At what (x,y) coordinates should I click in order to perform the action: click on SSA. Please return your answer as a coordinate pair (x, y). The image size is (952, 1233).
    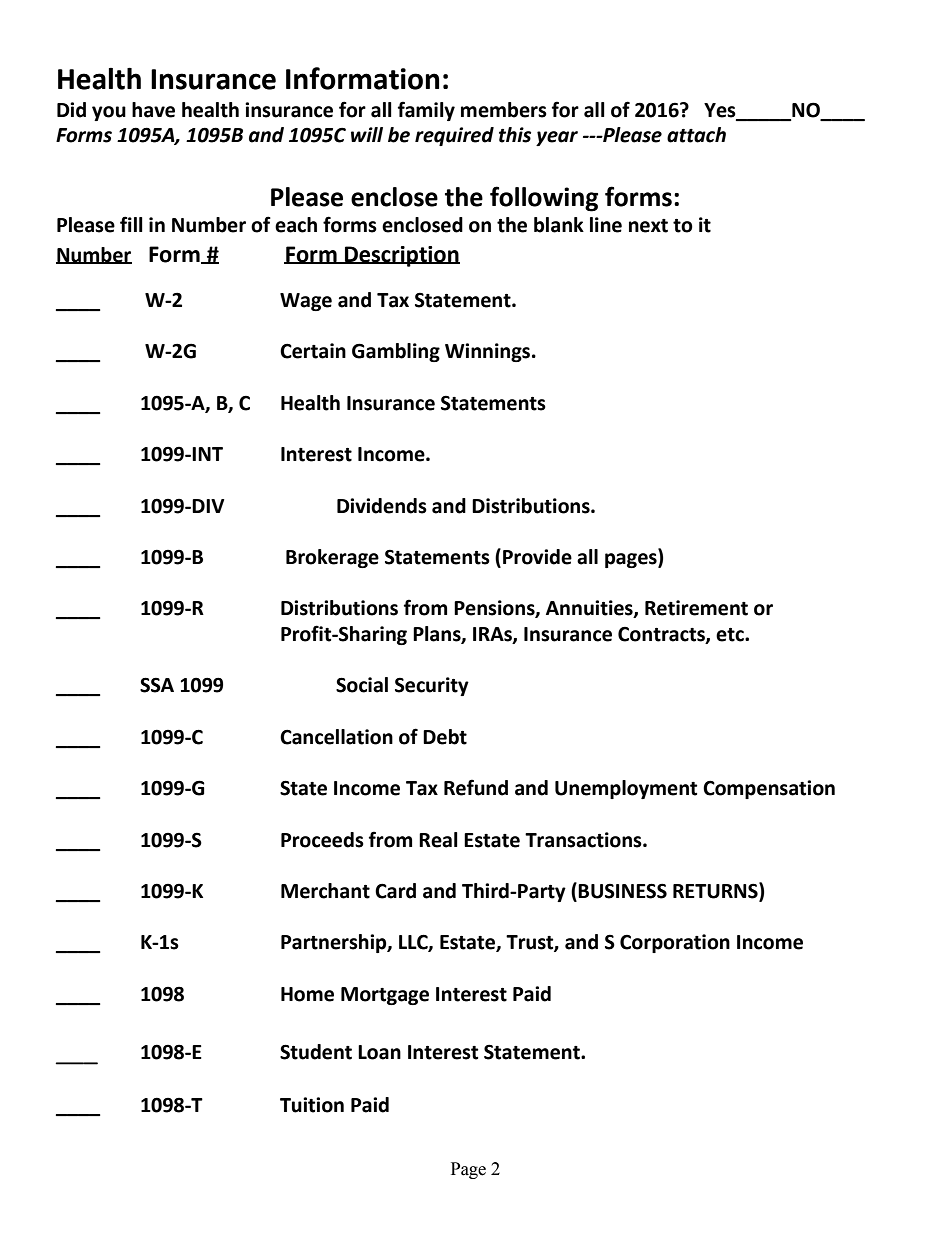
    Looking at the image, I should click on (157, 685).
